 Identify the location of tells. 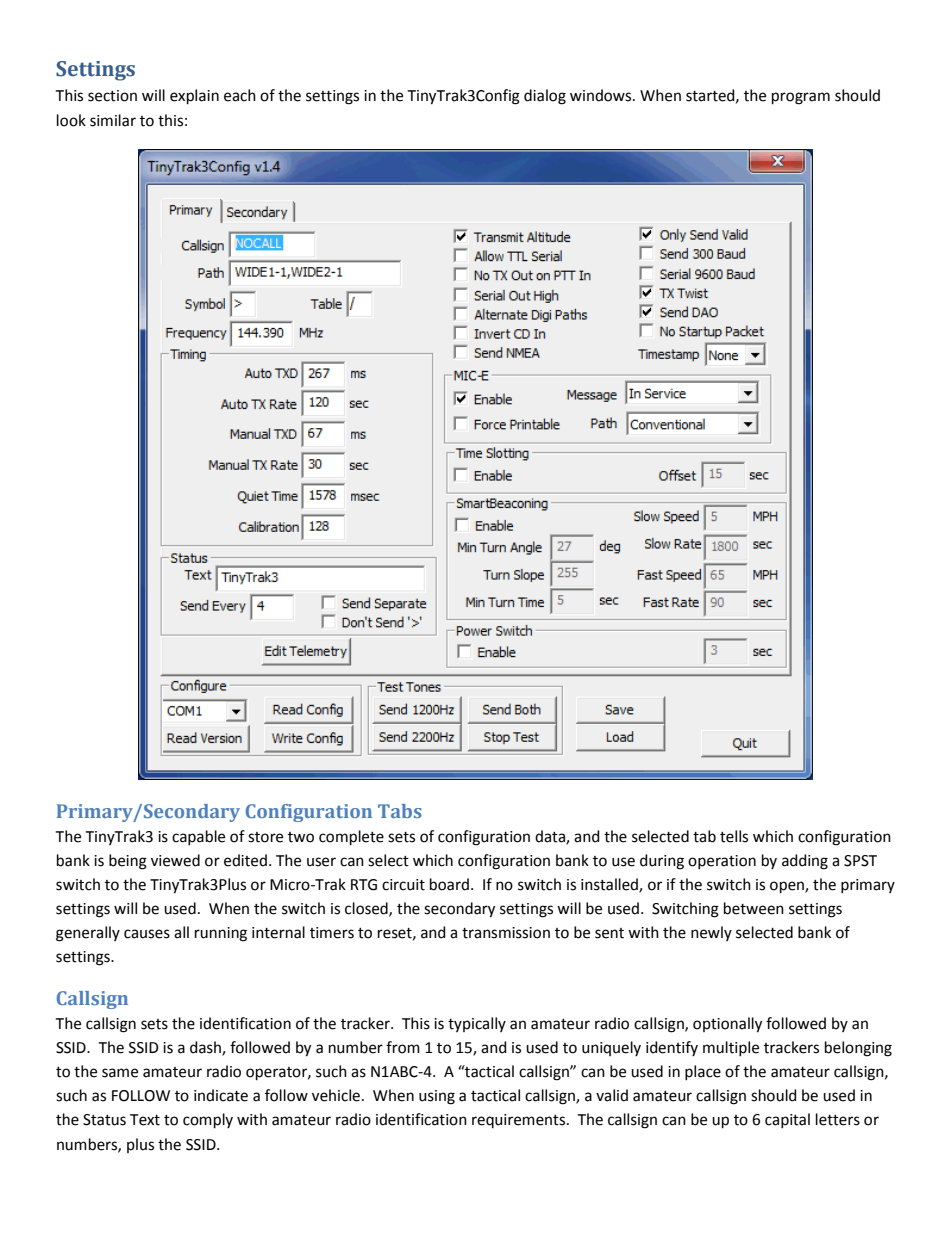
(734, 836).
